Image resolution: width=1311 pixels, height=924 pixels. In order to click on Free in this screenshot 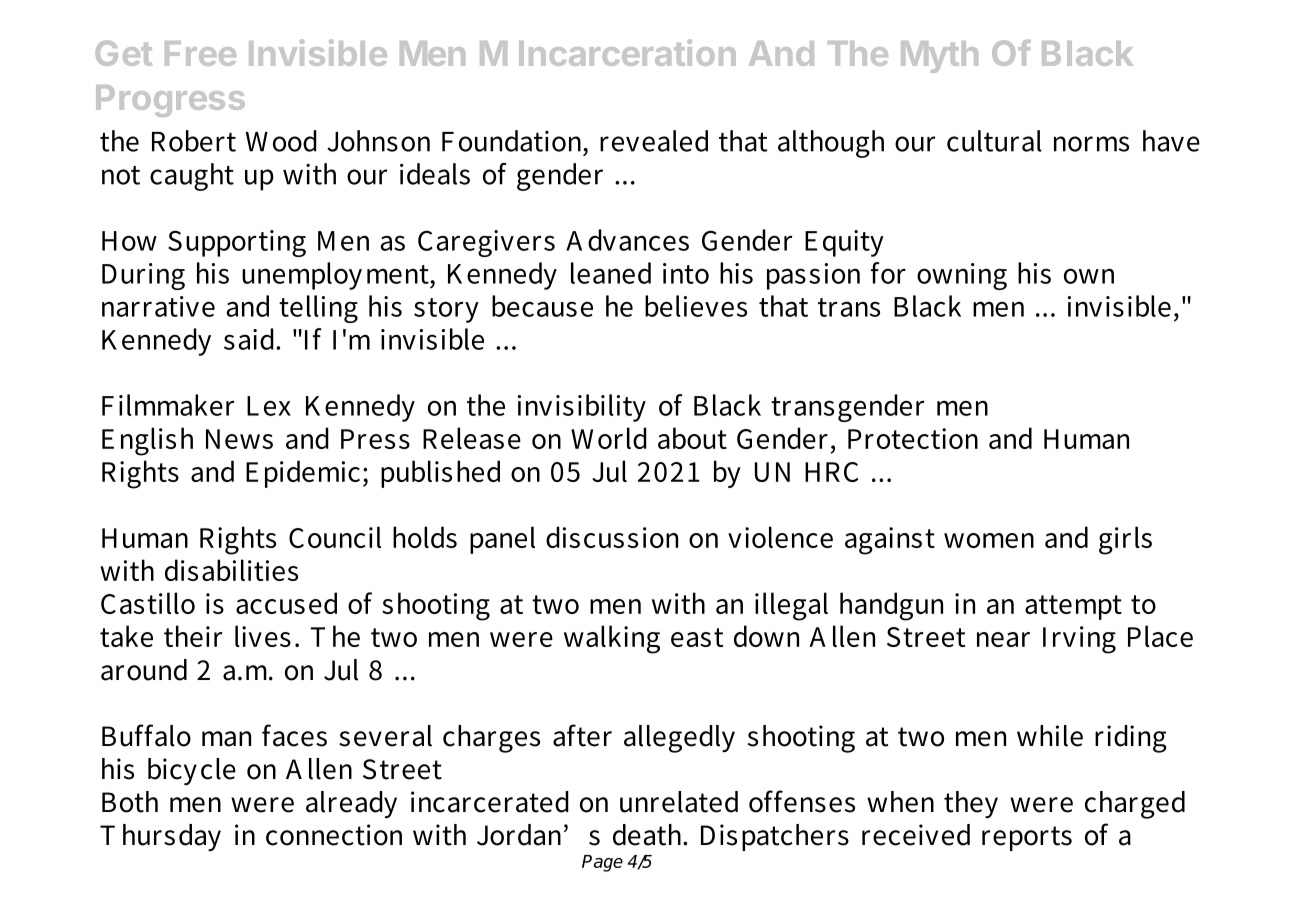, I will do `click(200, 53)`.
